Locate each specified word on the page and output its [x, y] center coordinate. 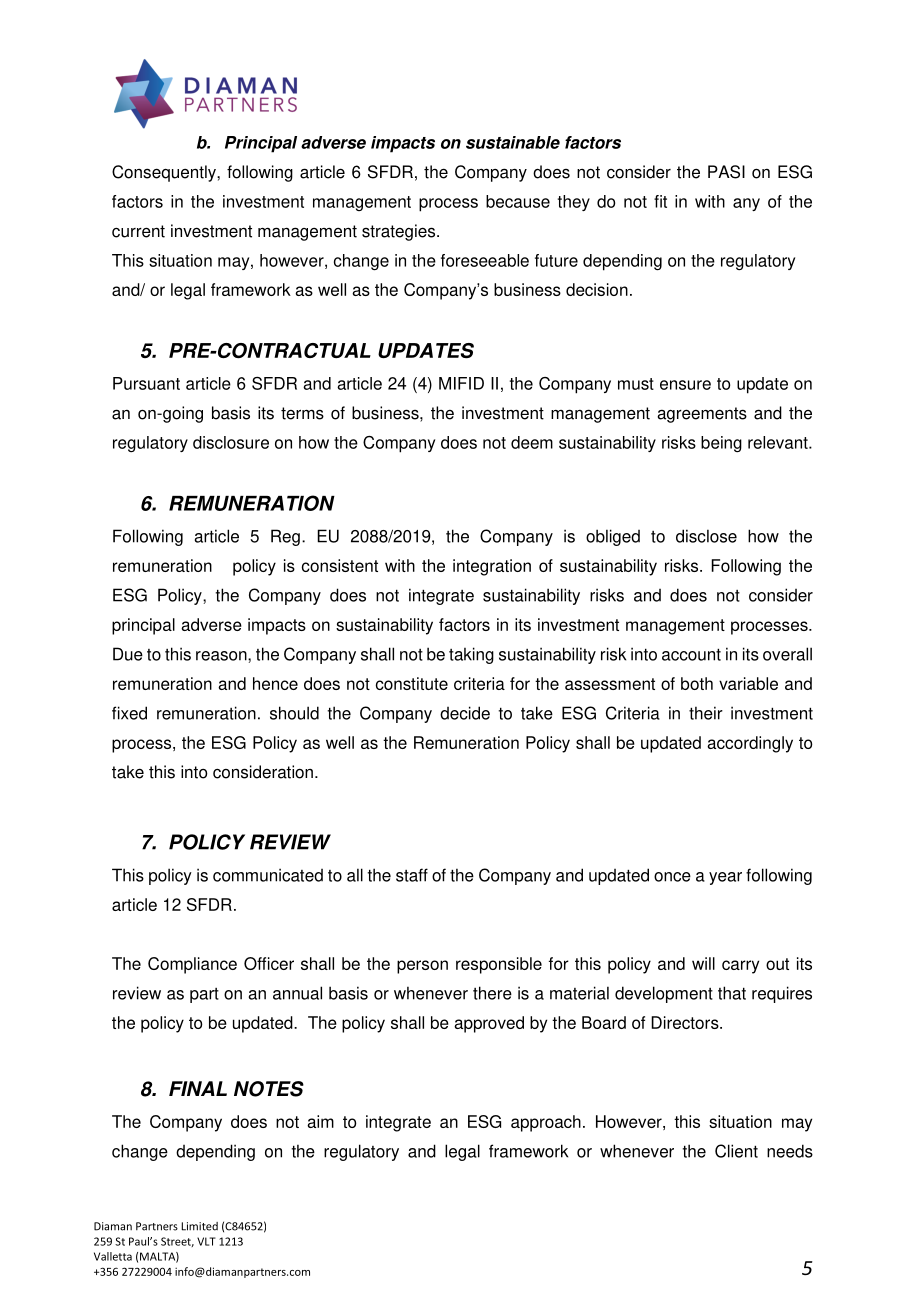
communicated [268, 875]
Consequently [165, 173]
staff [412, 875]
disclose [706, 536]
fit [660, 201]
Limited [199, 1226]
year [725, 878]
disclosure [231, 442]
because [518, 201]
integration [492, 567]
